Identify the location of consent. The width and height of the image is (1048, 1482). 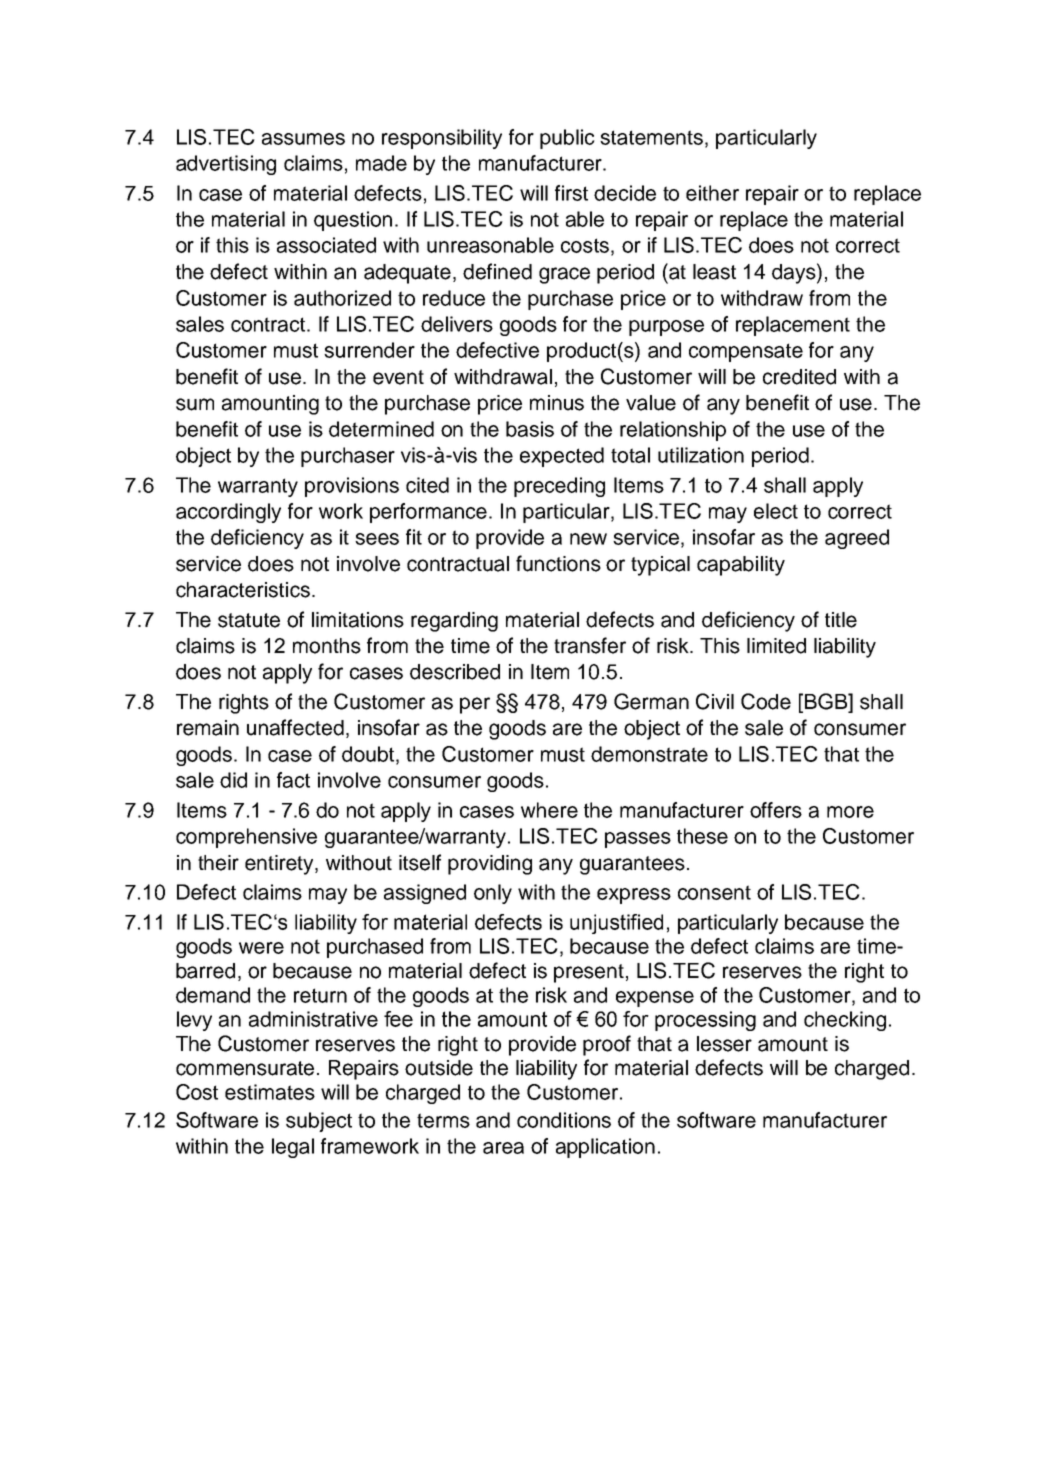
(714, 892).
